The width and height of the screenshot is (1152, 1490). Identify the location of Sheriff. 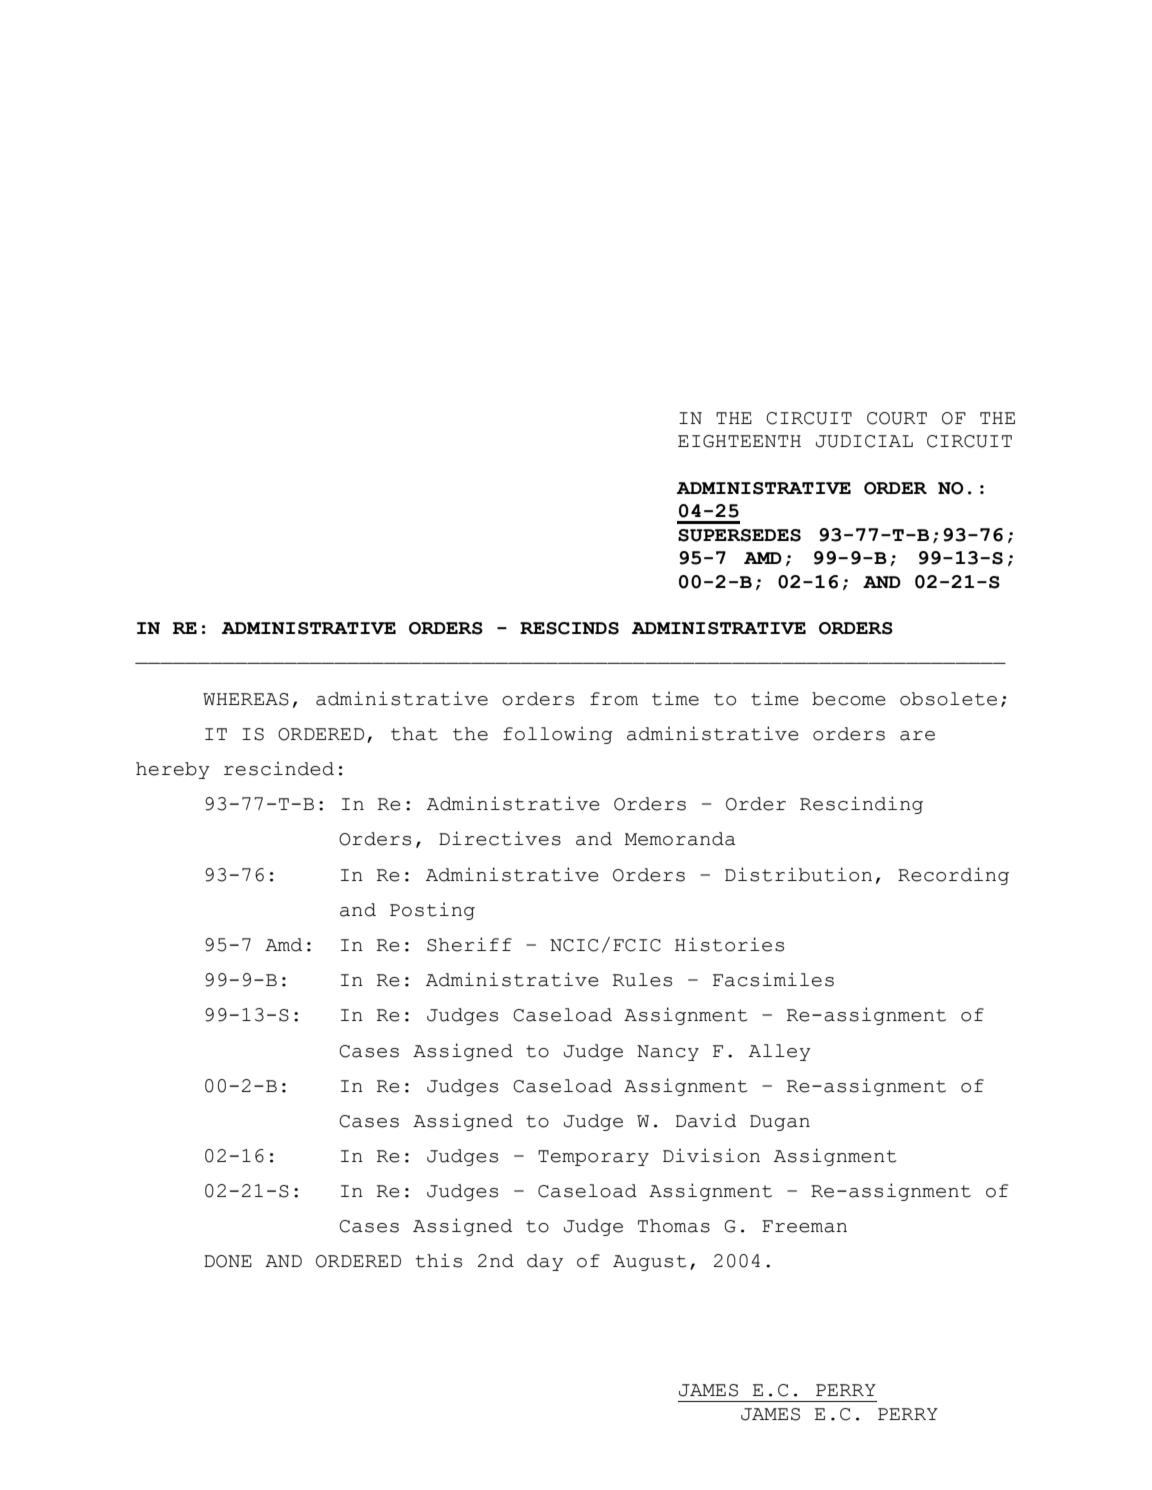
(469, 944).
